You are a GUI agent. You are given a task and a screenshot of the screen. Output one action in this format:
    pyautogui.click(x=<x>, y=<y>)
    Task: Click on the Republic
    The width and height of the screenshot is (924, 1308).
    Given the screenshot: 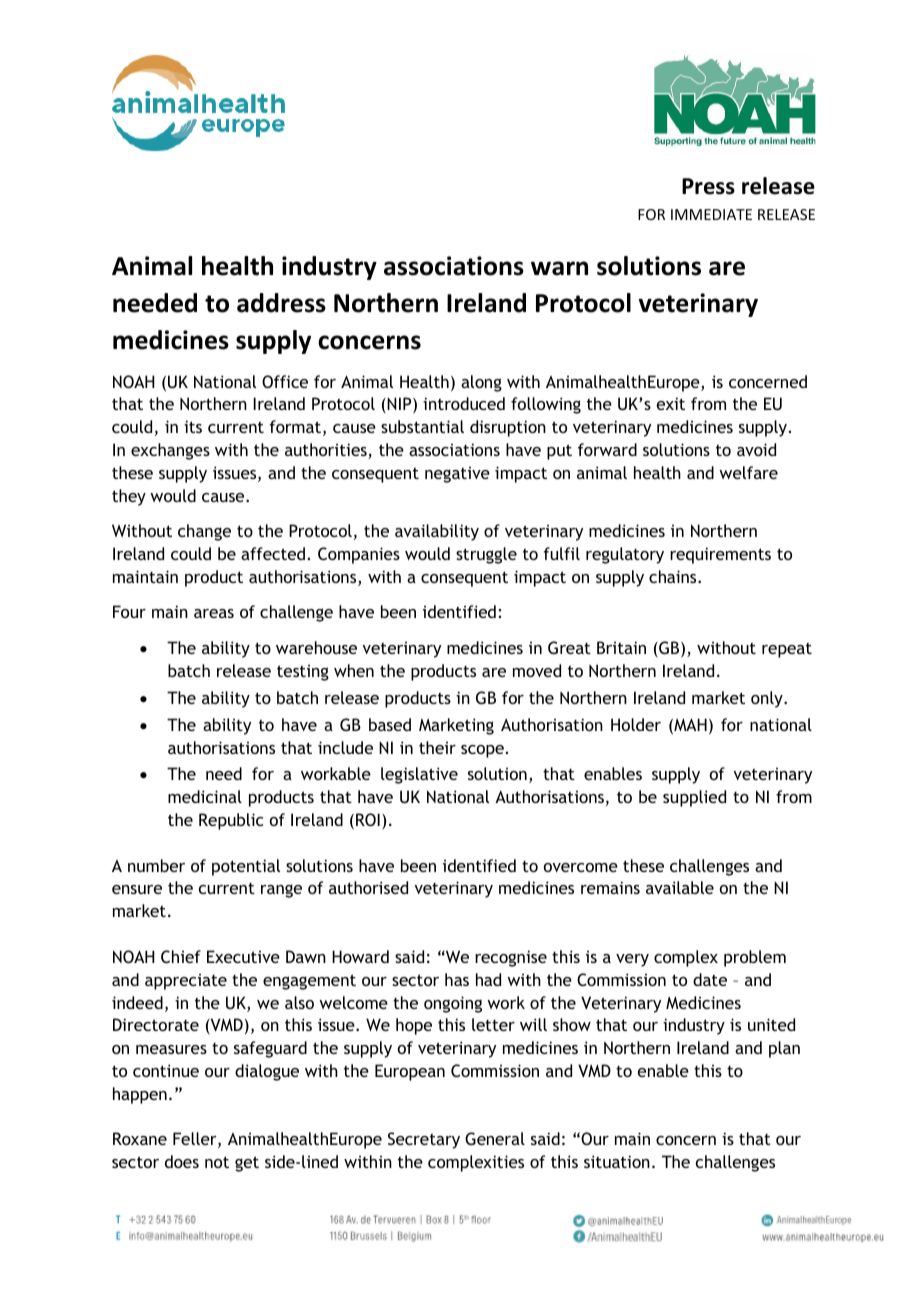 What is the action you would take?
    pyautogui.click(x=231, y=821)
